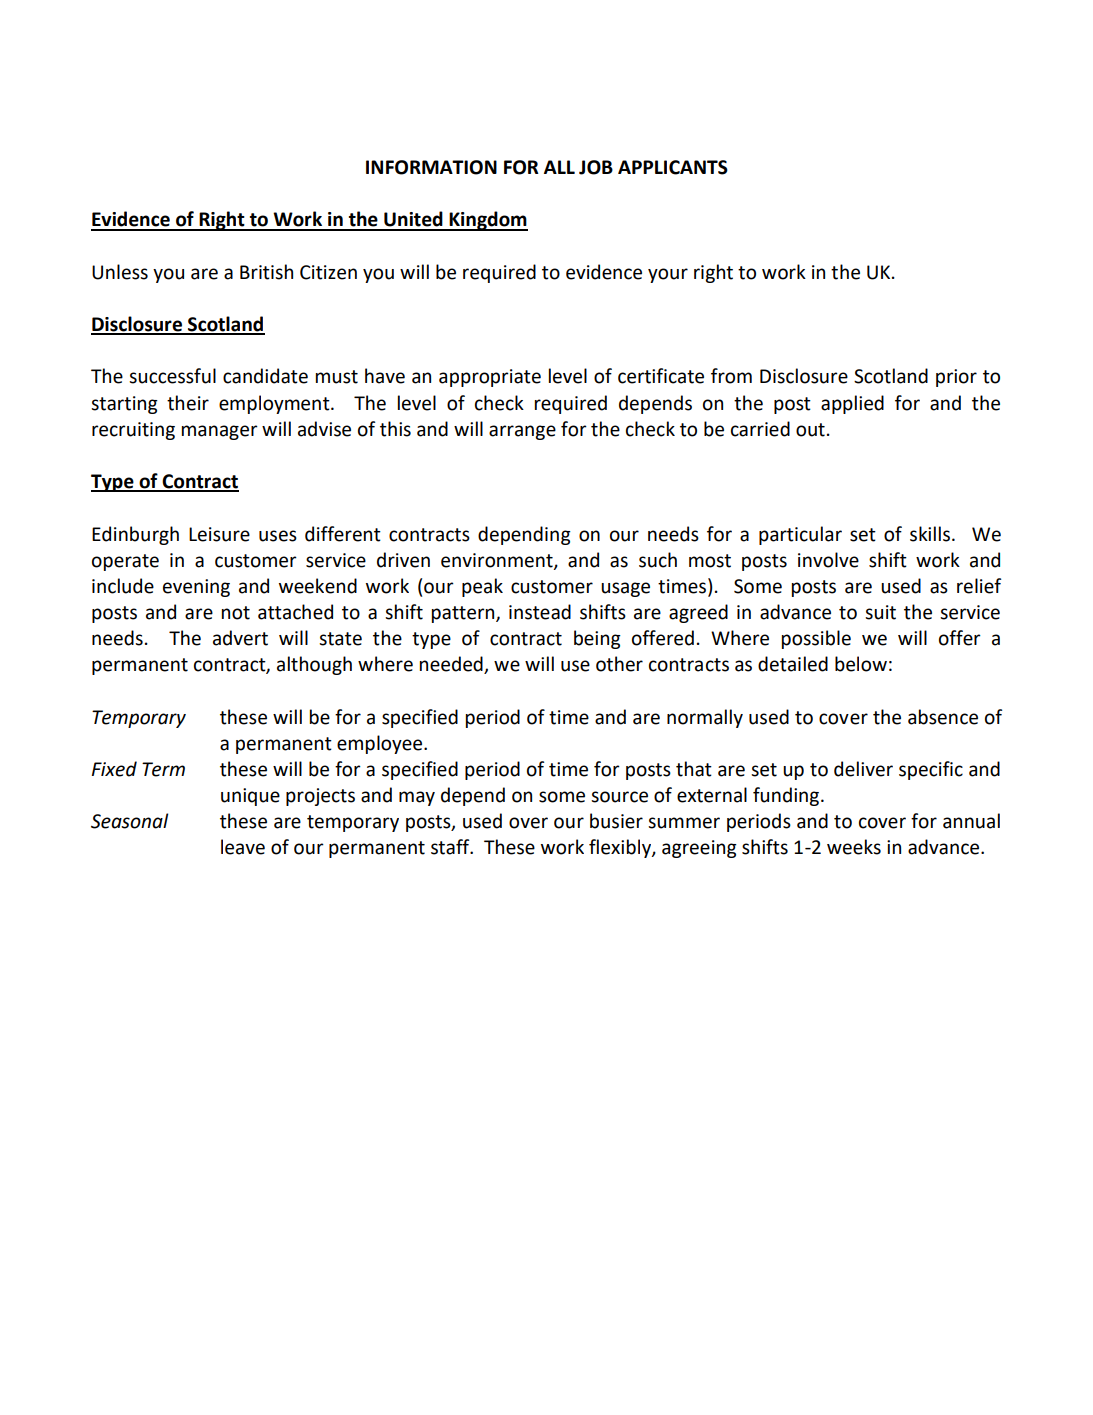 The width and height of the screenshot is (1093, 1415). What do you see at coordinates (596, 167) in the screenshot?
I see `JOB` at bounding box center [596, 167].
